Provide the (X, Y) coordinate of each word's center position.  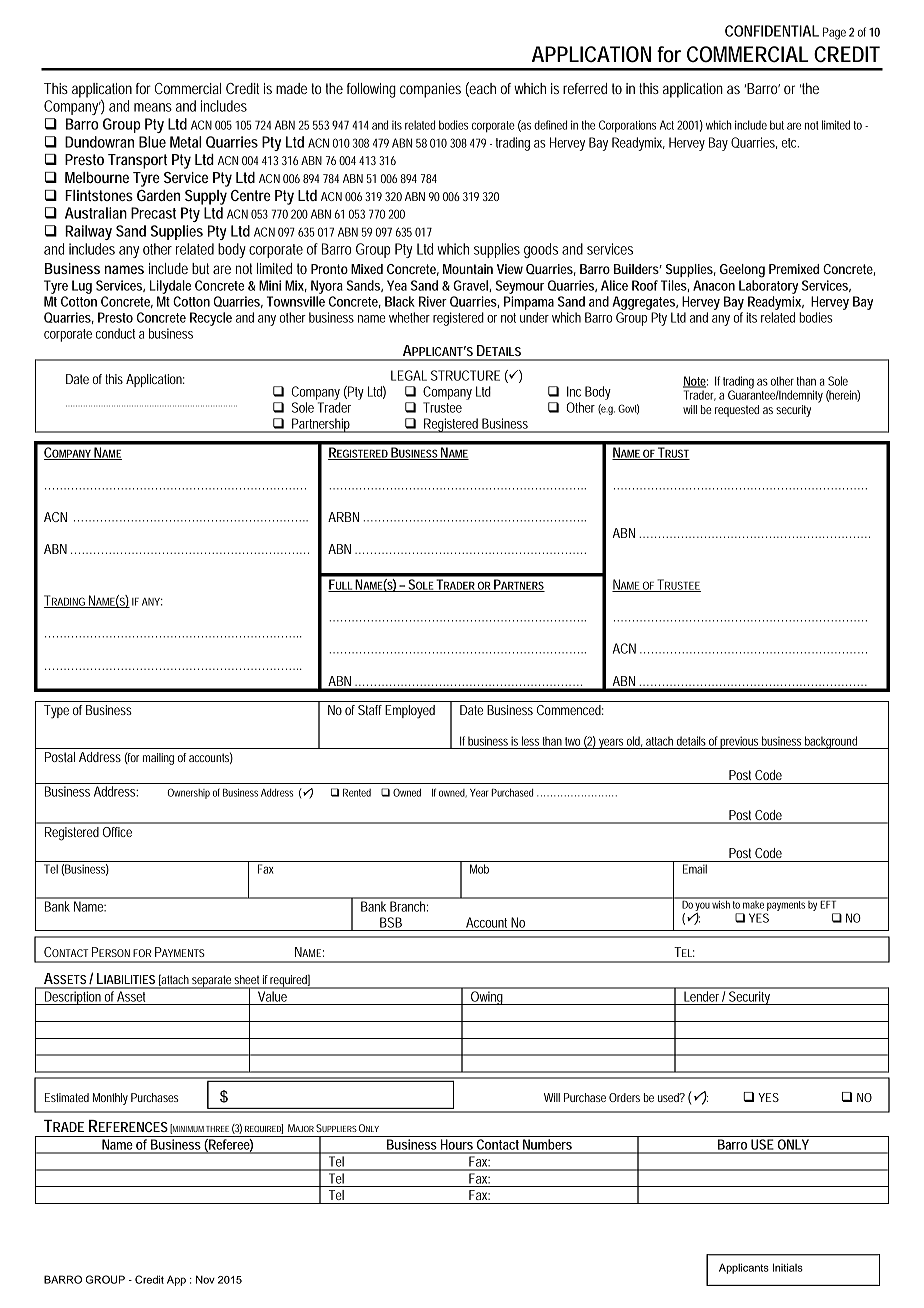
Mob (479, 869)
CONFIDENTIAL (772, 31)
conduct (115, 333)
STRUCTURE (465, 375)
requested (737, 411)
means (153, 107)
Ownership (189, 793)
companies (430, 90)
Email (695, 869)
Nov (205, 1279)
